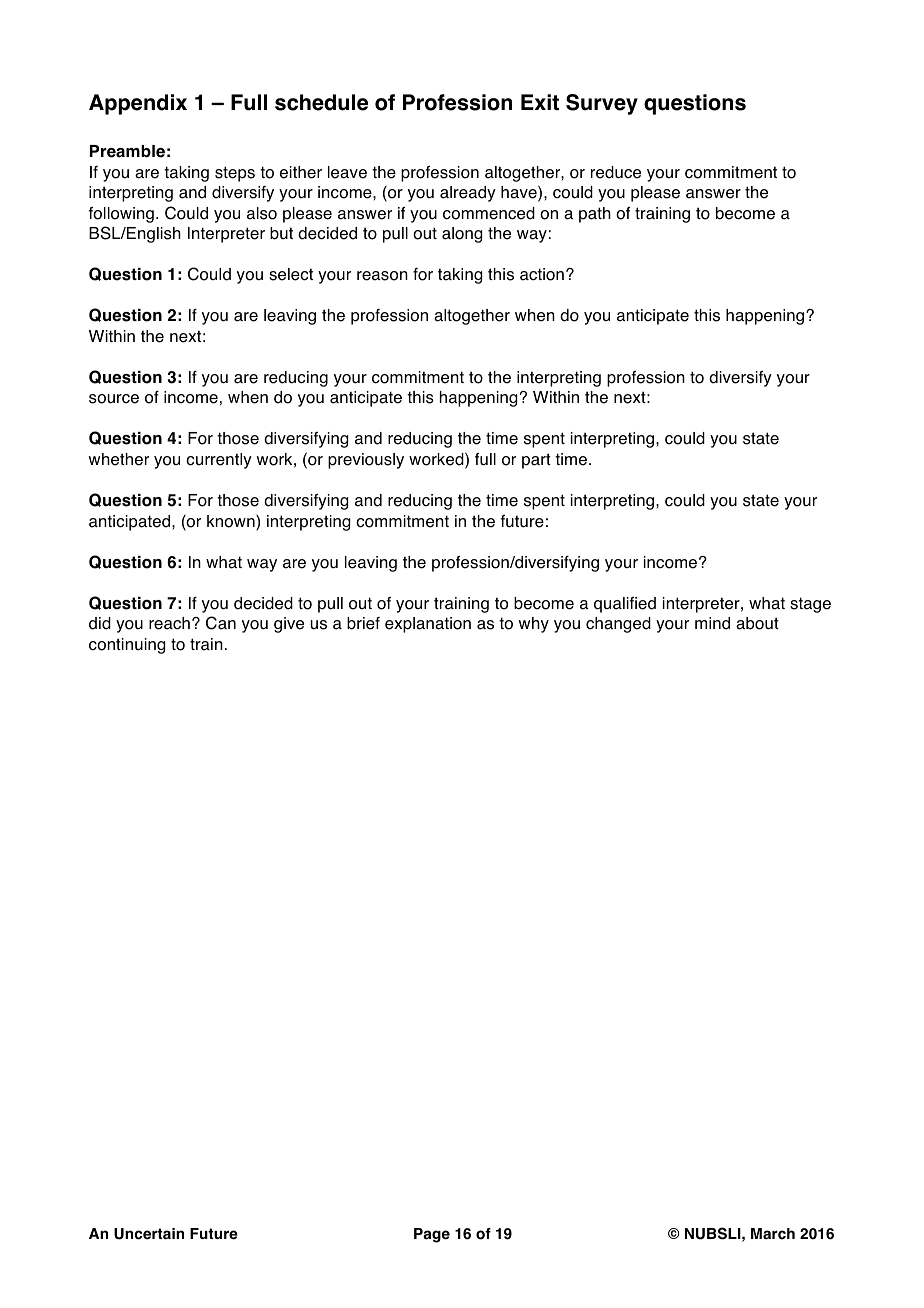 This screenshot has height=1308, width=924. What do you see at coordinates (712, 623) in the screenshot?
I see `mind` at bounding box center [712, 623].
